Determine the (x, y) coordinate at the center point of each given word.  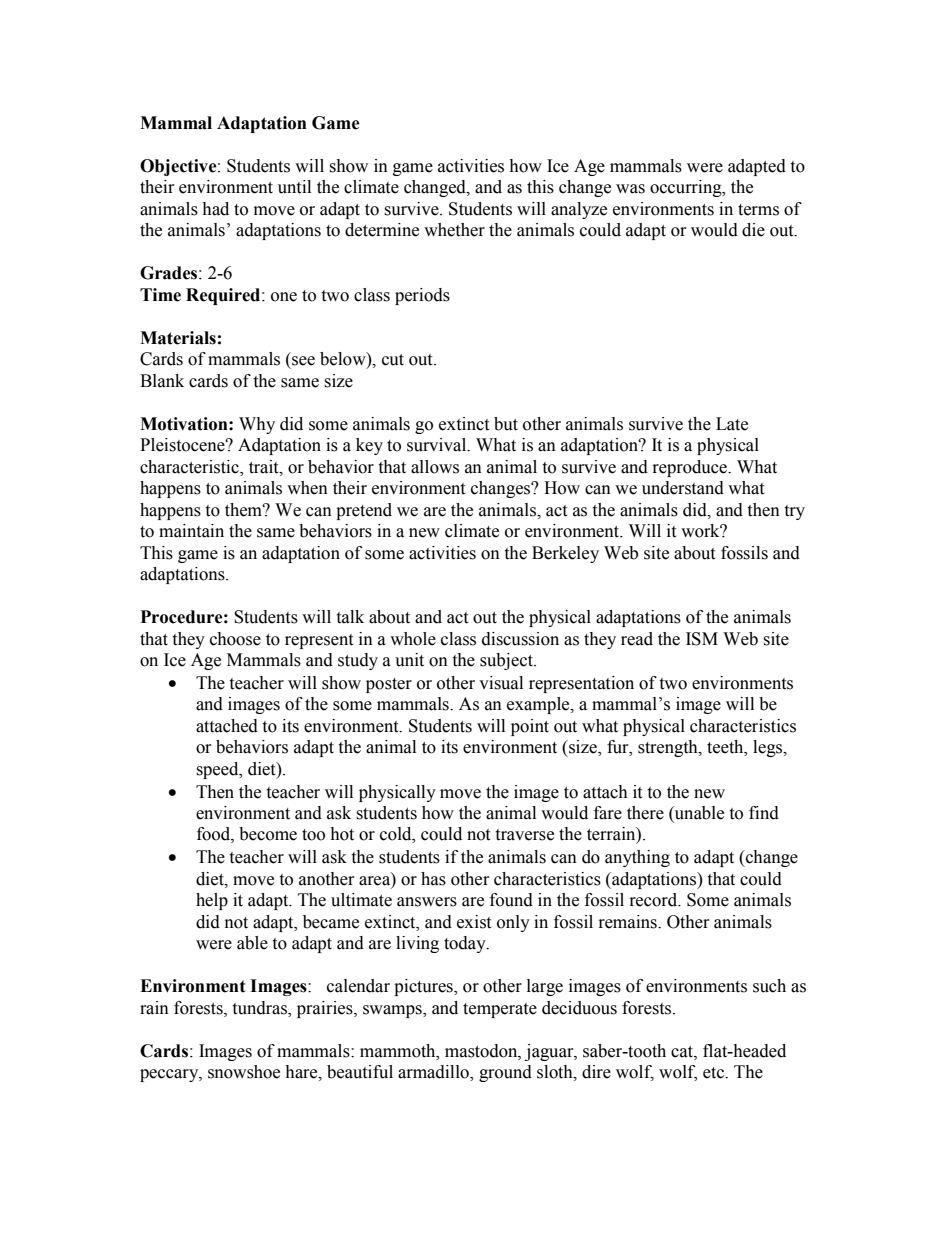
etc (715, 1073)
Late (732, 424)
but (506, 424)
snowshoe (244, 1072)
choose (235, 639)
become (268, 834)
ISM (702, 639)
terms (758, 210)
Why (257, 425)
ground (505, 1073)
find (764, 813)
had (215, 209)
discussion (520, 639)
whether (454, 230)
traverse (524, 835)
